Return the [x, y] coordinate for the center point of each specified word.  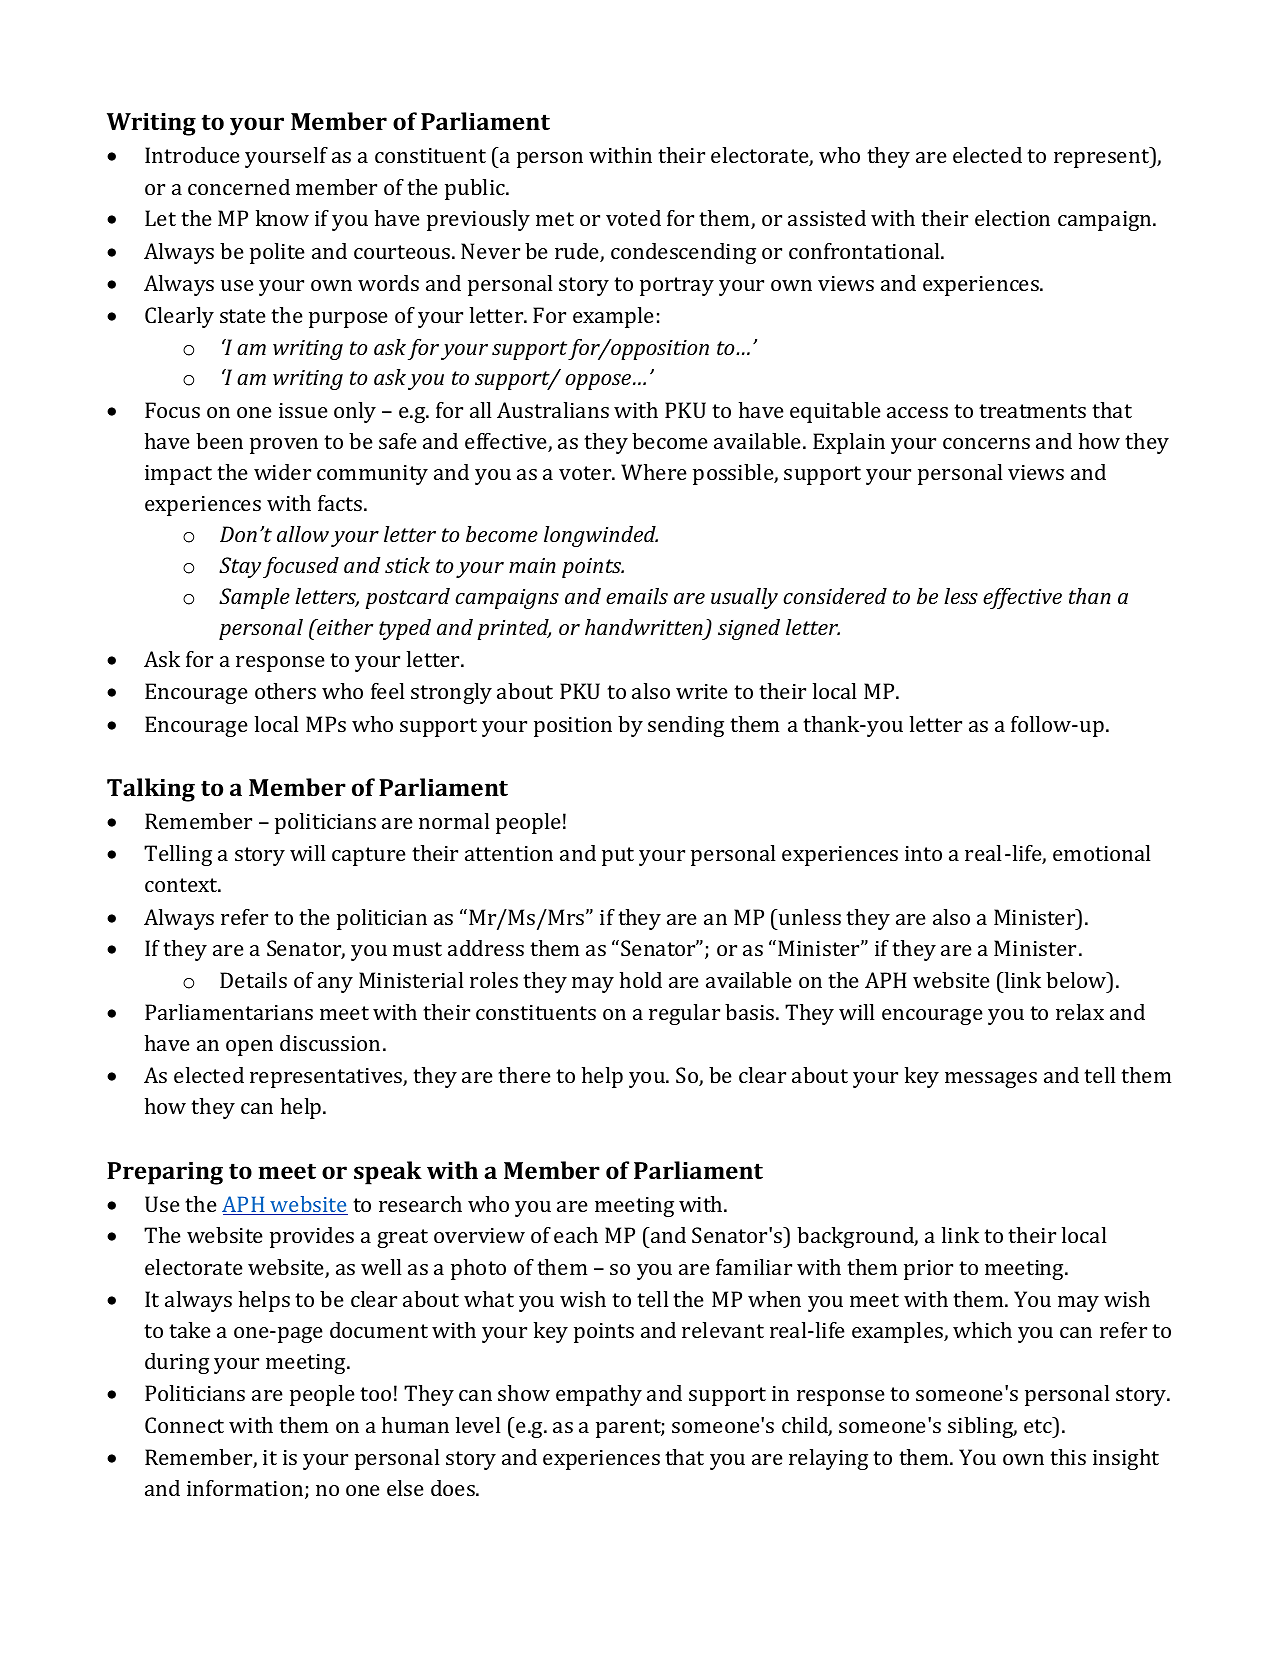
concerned [239, 187]
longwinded [601, 536]
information [246, 1489]
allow [303, 534]
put [618, 856]
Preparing [165, 1173]
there [524, 1075]
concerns [986, 443]
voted [633, 218]
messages [991, 1080]
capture [369, 856]
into [923, 853]
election [1012, 218]
